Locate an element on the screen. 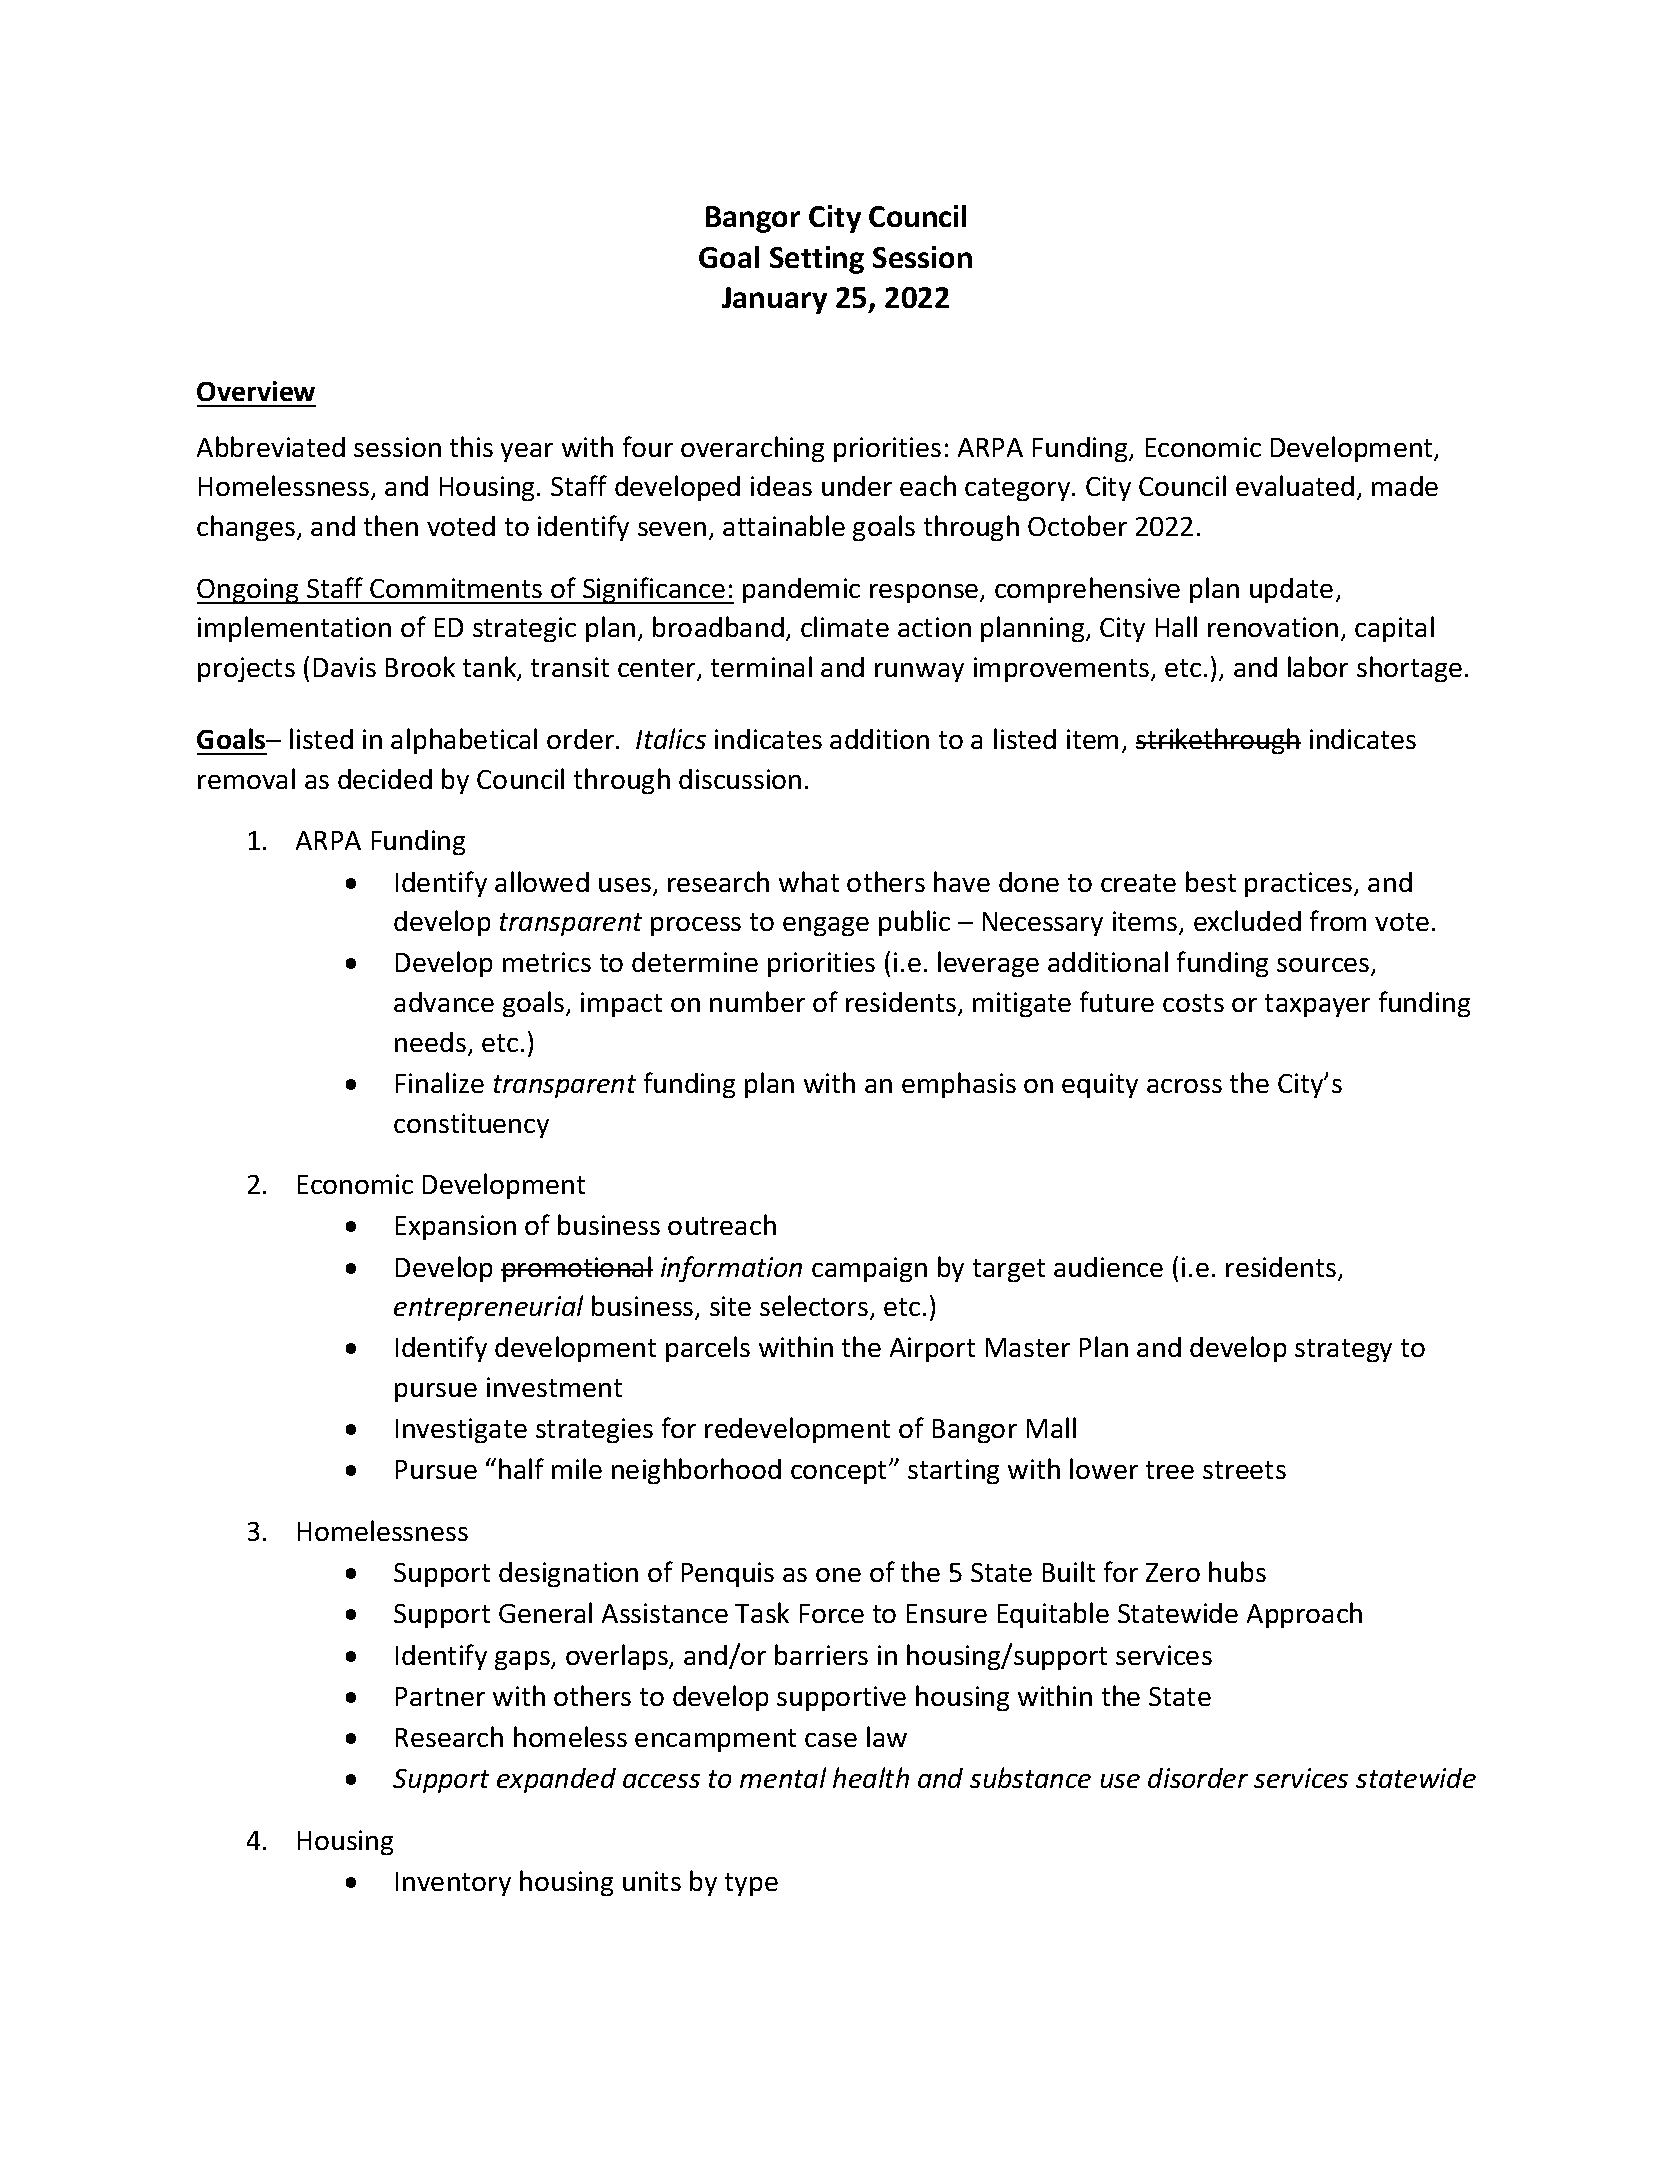  evaluated is located at coordinates (1295, 485).
